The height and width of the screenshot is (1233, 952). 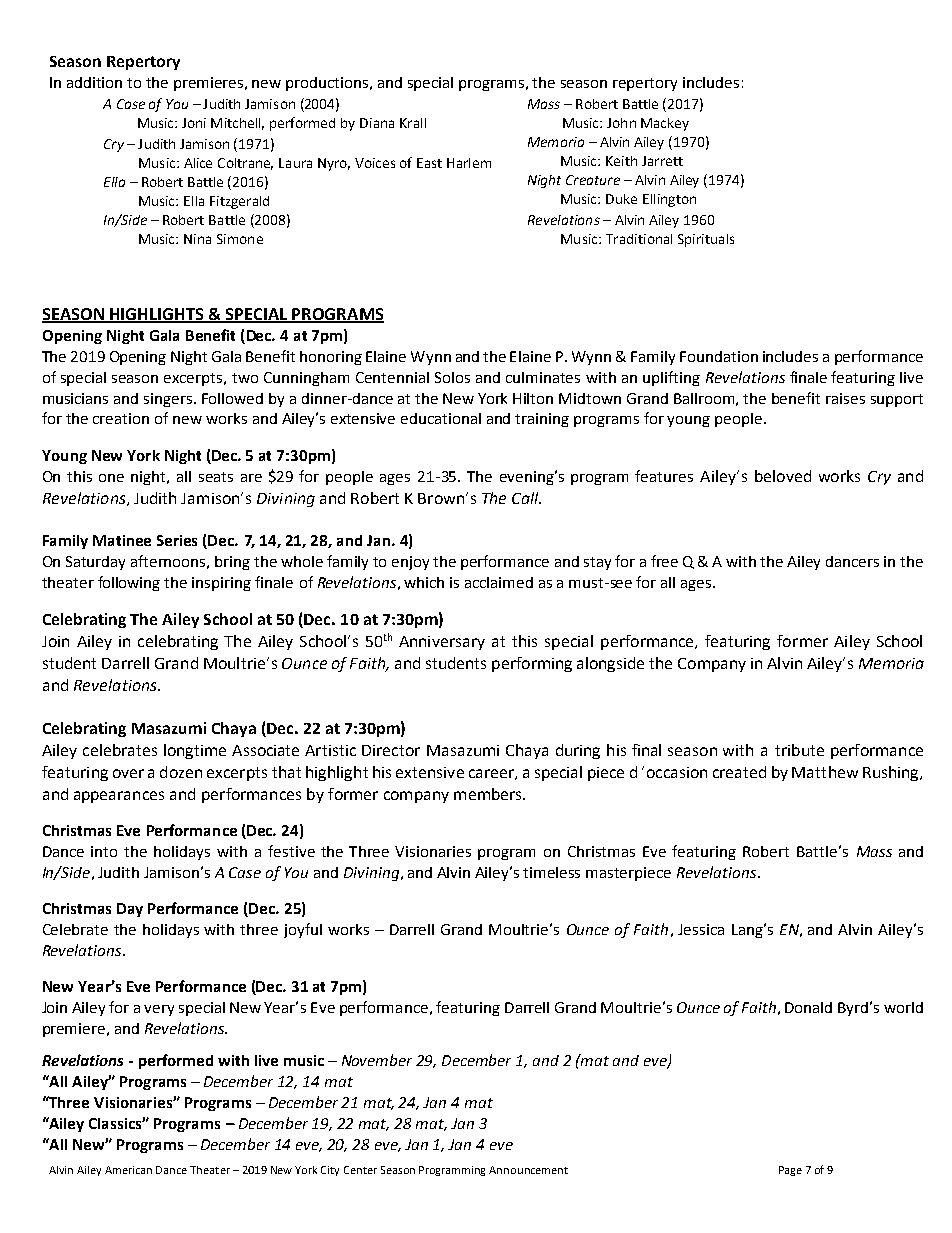 What do you see at coordinates (790, 1171) in the screenshot?
I see `Page` at bounding box center [790, 1171].
